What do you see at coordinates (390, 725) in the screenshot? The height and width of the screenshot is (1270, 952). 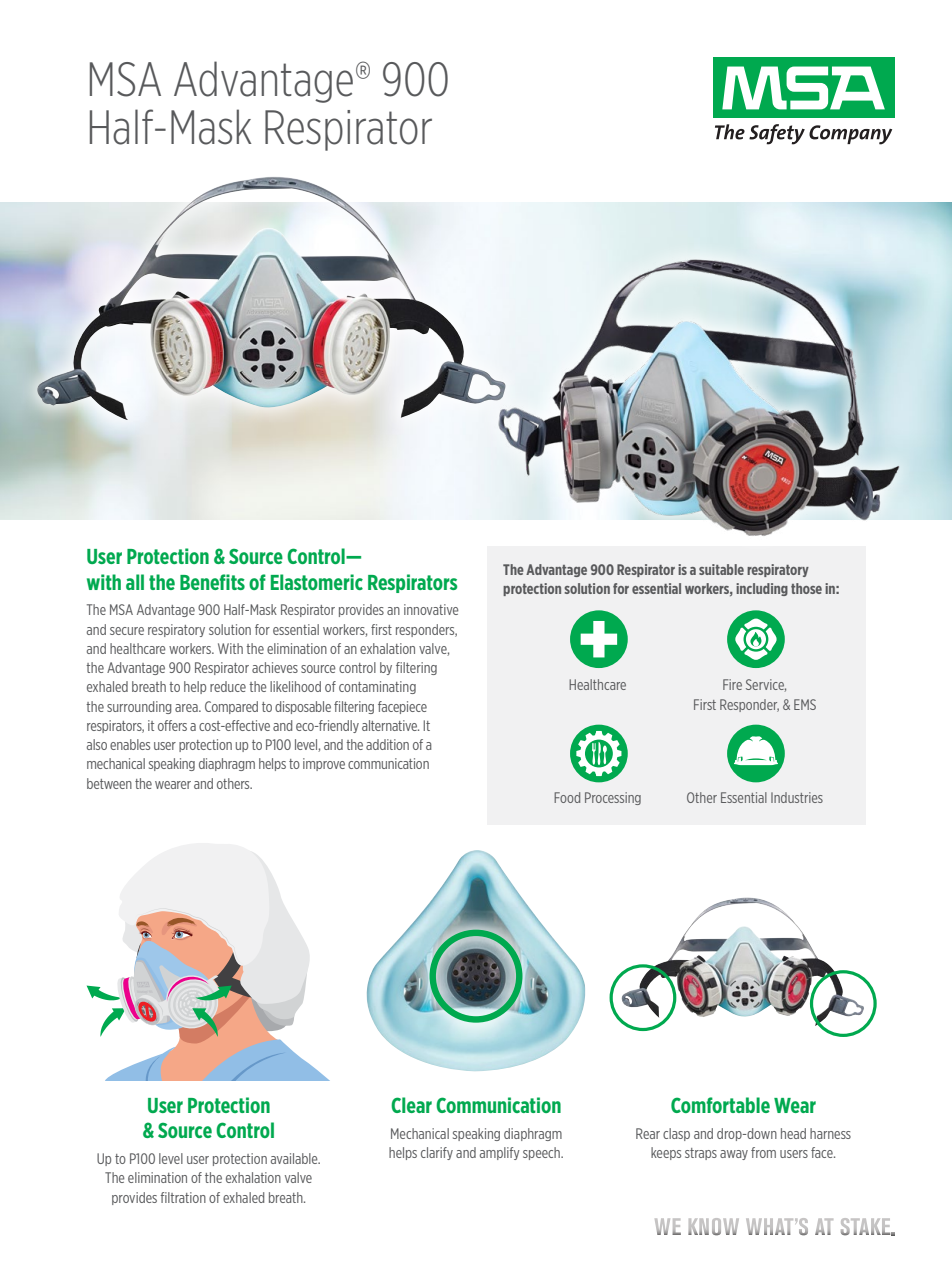 I see `alternative` at bounding box center [390, 725].
